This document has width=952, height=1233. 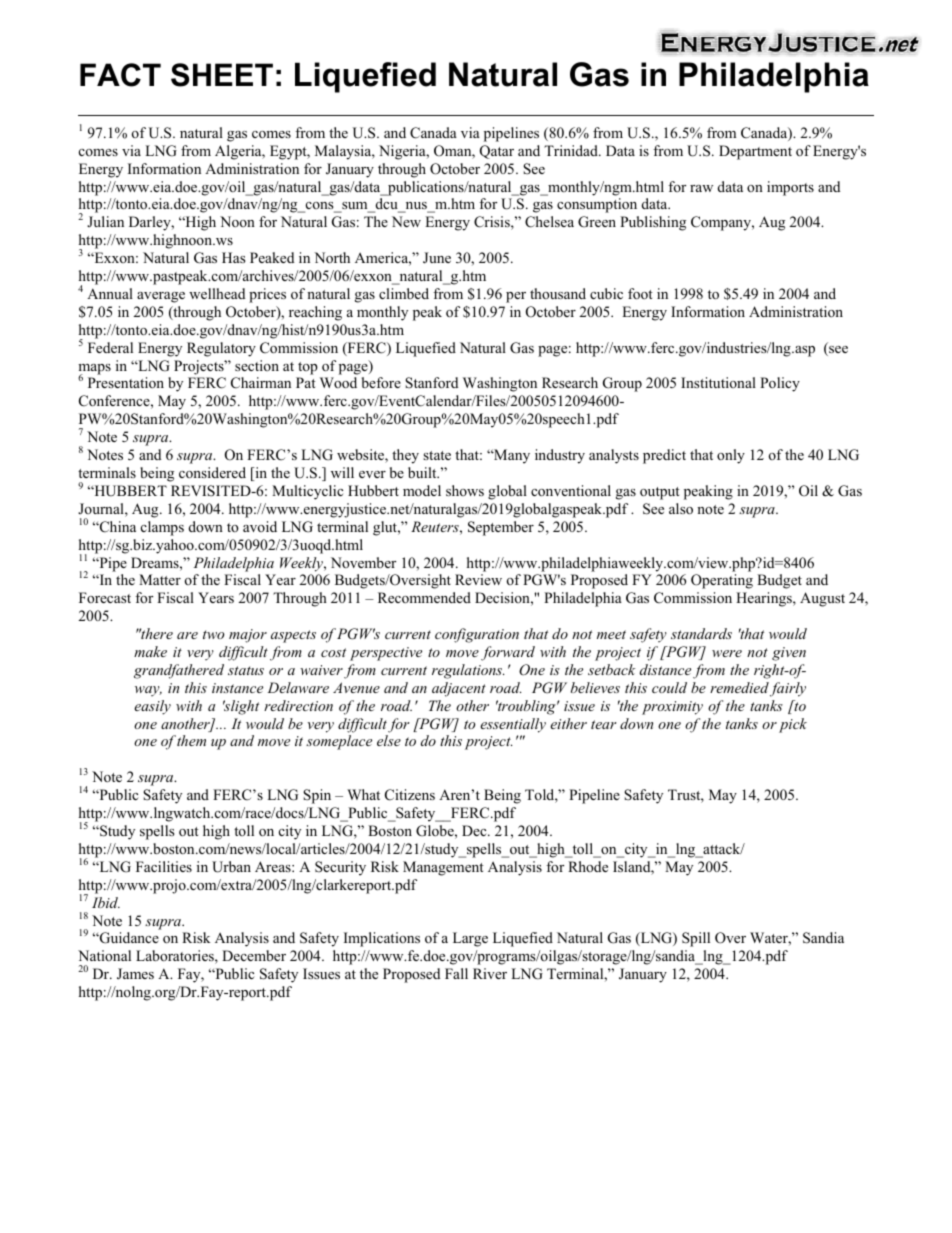 What do you see at coordinates (162, 528) in the document?
I see `clamps` at bounding box center [162, 528].
